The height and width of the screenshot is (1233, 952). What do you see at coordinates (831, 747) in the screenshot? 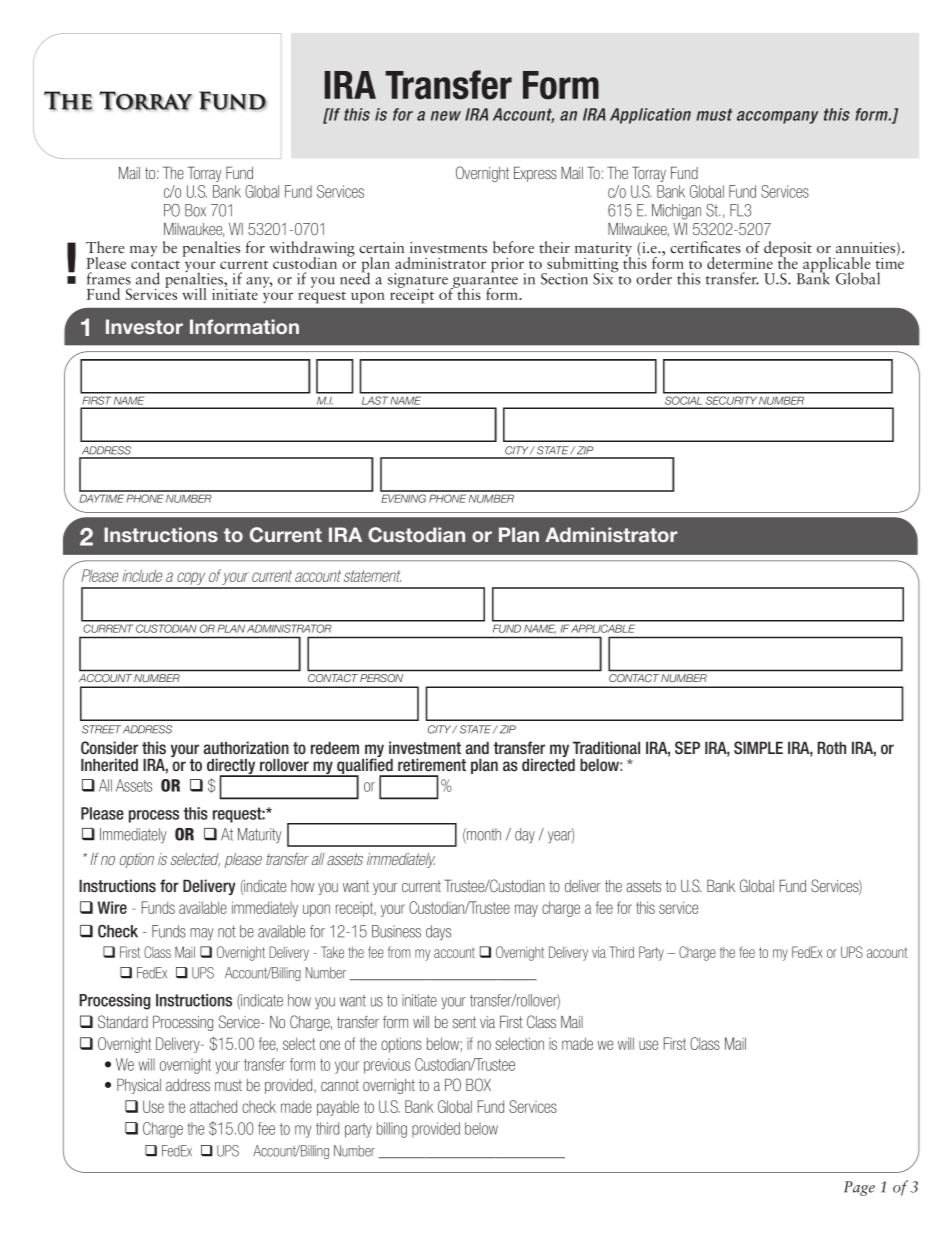
I see `Roth` at bounding box center [831, 747].
